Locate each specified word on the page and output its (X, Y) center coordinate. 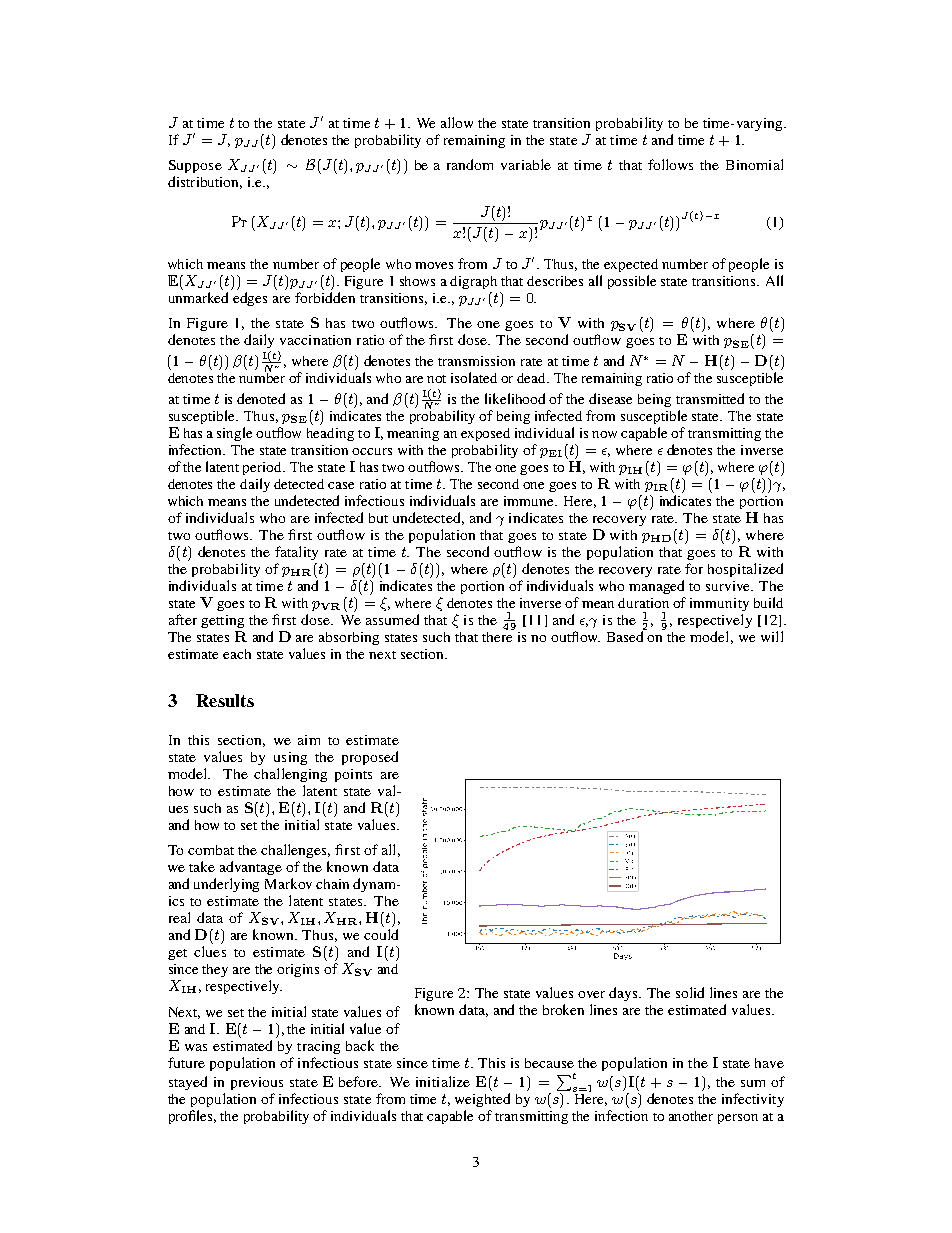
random (470, 164)
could (381, 934)
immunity (719, 604)
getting (222, 621)
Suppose (195, 166)
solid (690, 992)
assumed (392, 619)
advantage (251, 868)
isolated (474, 377)
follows (670, 164)
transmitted (710, 398)
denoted (261, 398)
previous (257, 1083)
